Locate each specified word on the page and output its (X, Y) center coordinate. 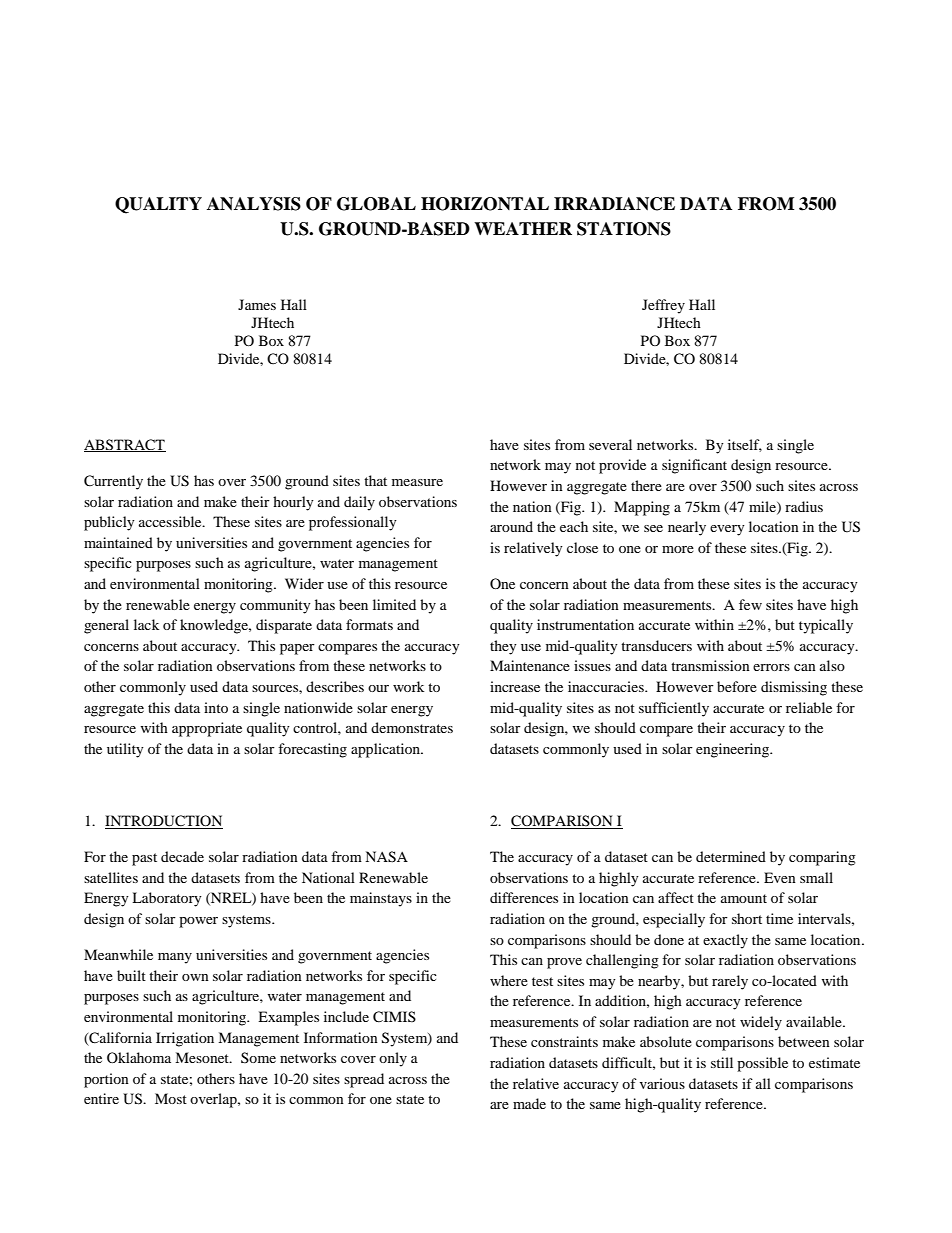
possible (762, 1064)
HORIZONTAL (485, 204)
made (529, 1103)
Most (171, 1098)
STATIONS (624, 229)
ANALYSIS (254, 204)
